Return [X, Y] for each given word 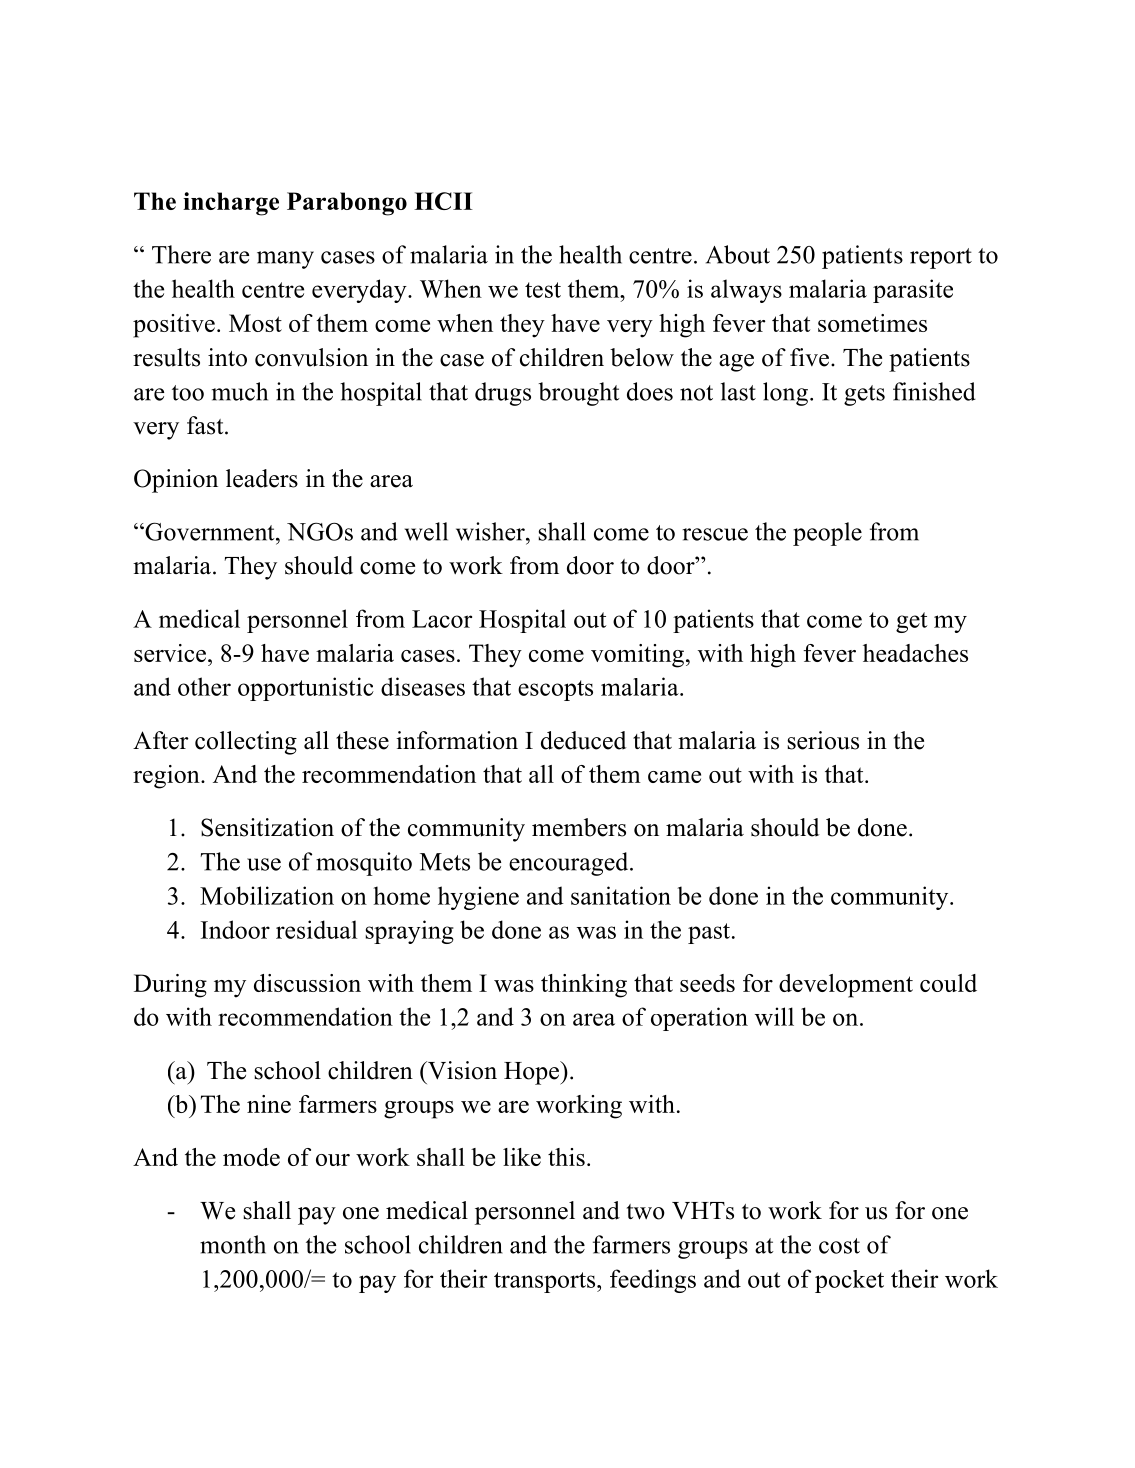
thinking [584, 986]
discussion [307, 983]
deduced [583, 740]
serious [823, 740]
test [543, 290]
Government [210, 531]
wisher [491, 531]
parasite [913, 291]
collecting [246, 743]
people [827, 534]
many [285, 260]
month [233, 1244]
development [846, 986]
